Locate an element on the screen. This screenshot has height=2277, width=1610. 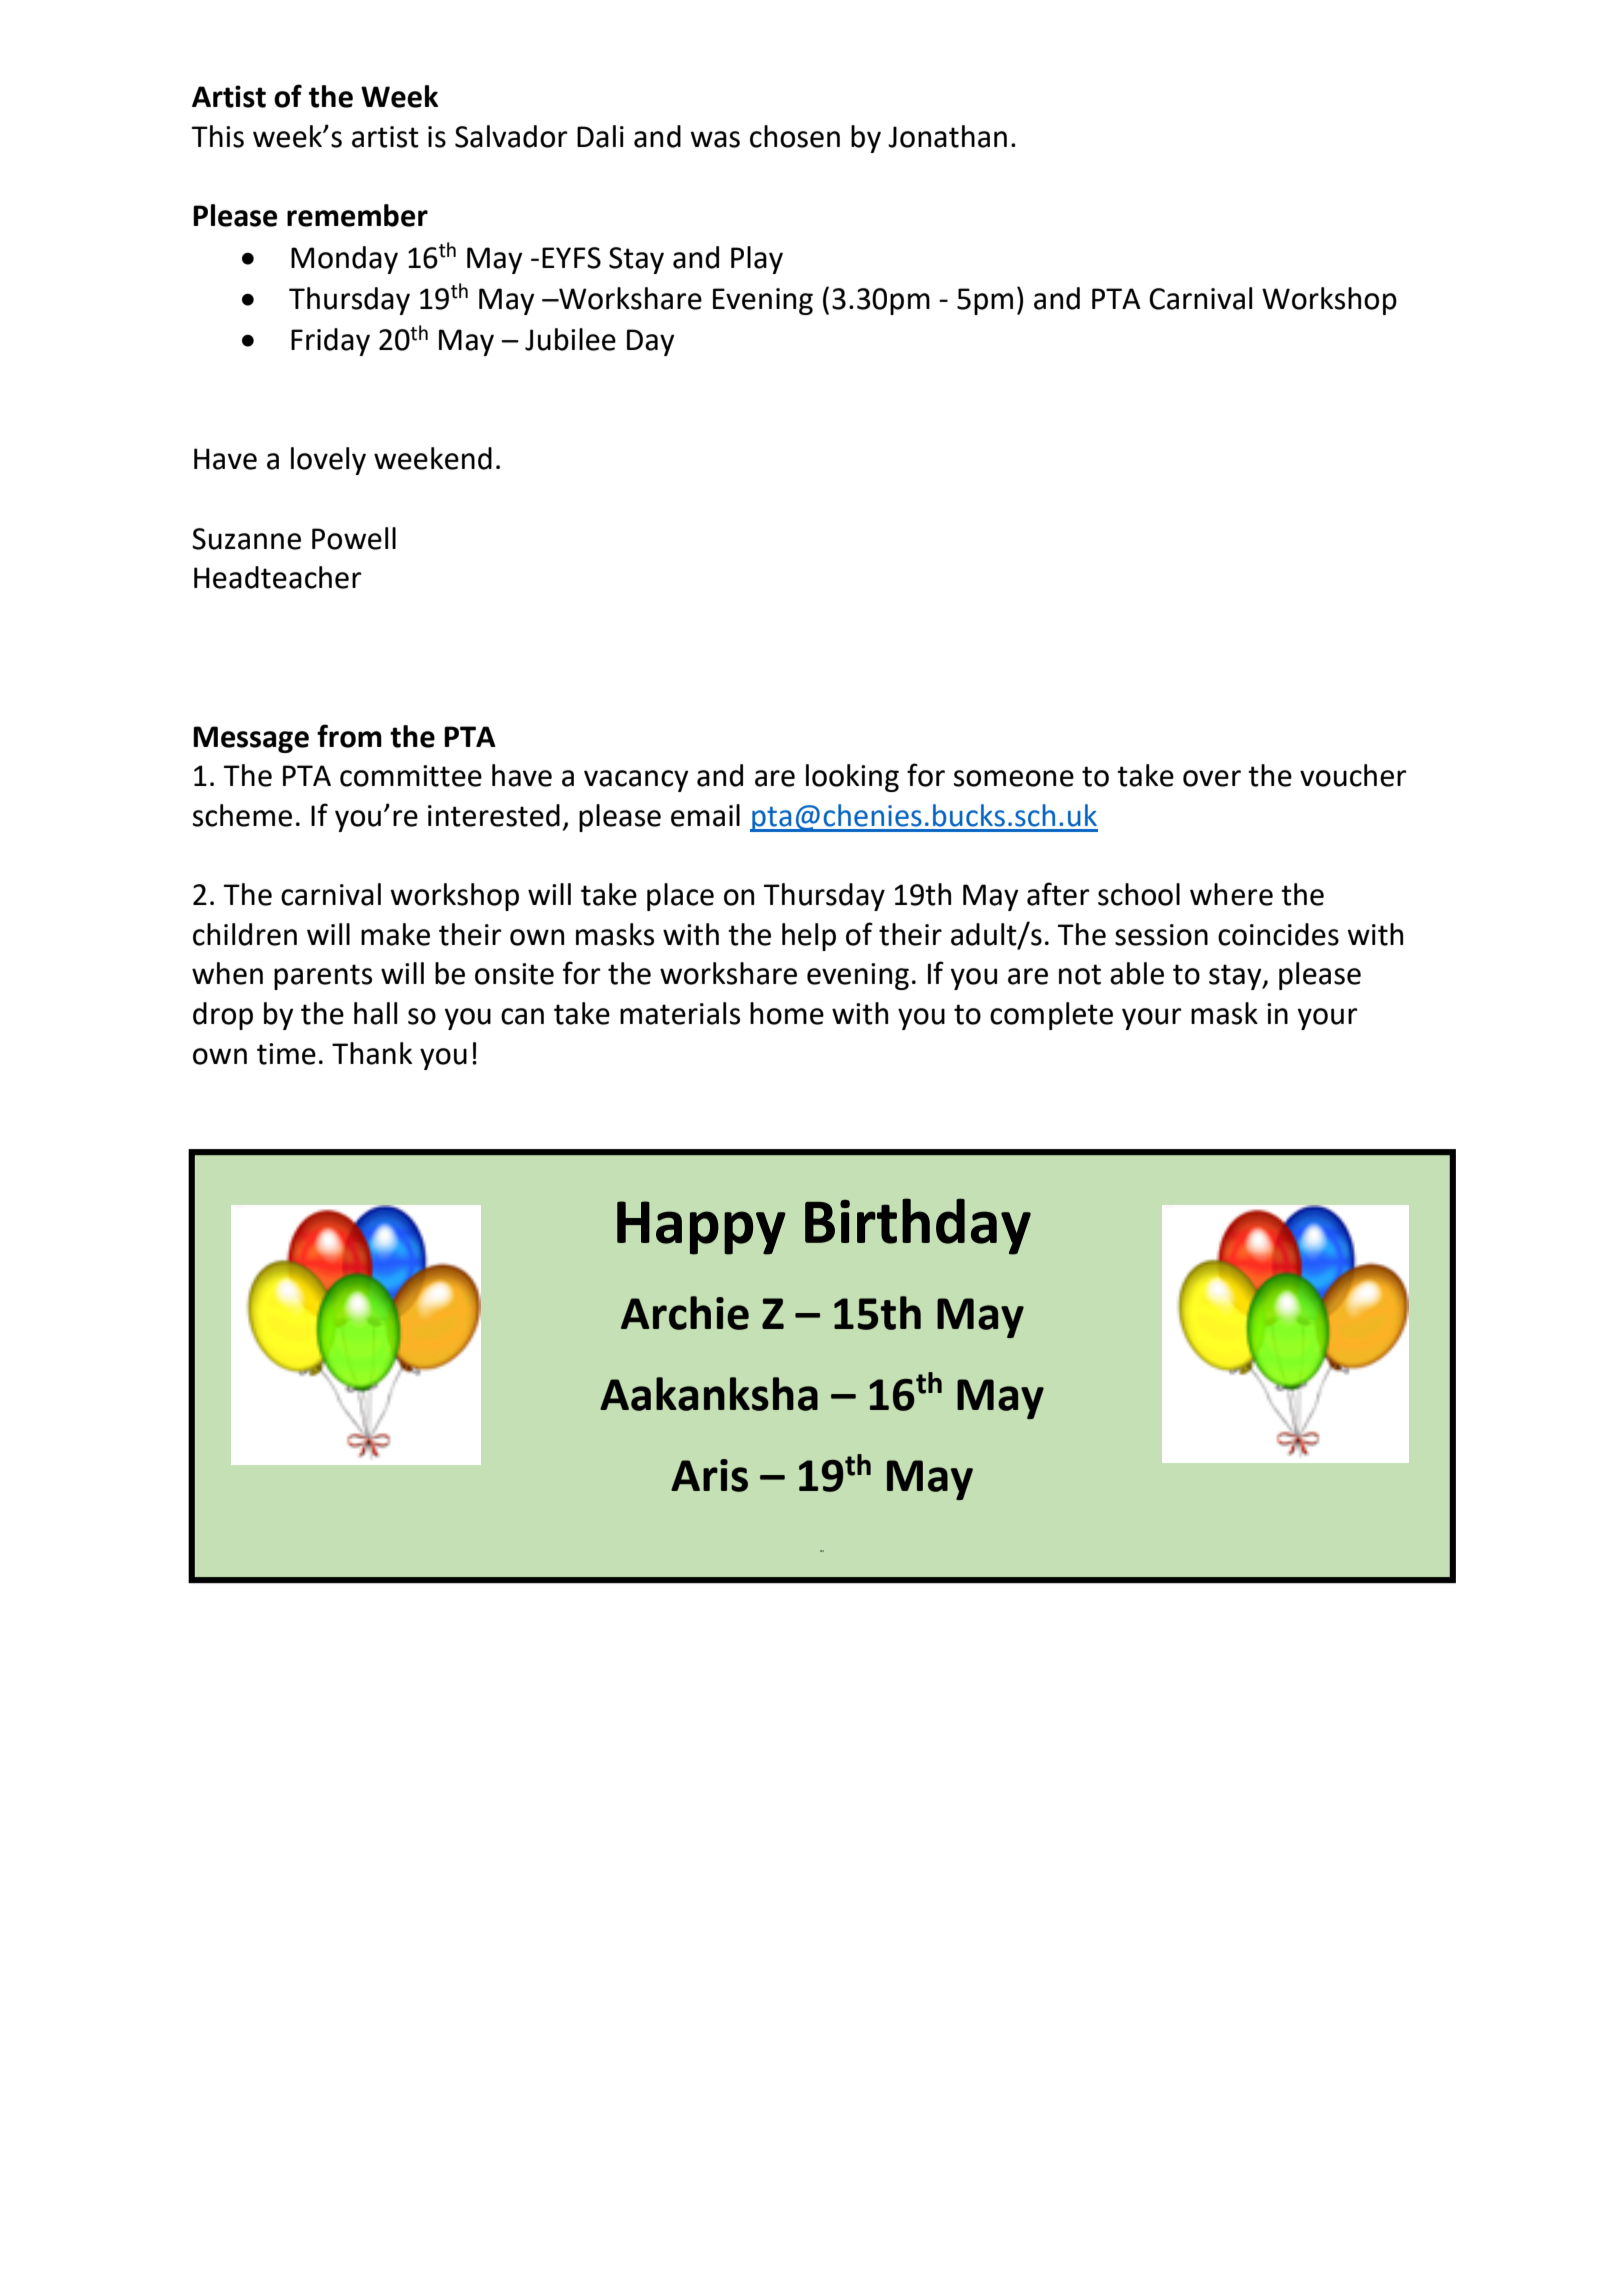
lovely is located at coordinates (328, 461).
